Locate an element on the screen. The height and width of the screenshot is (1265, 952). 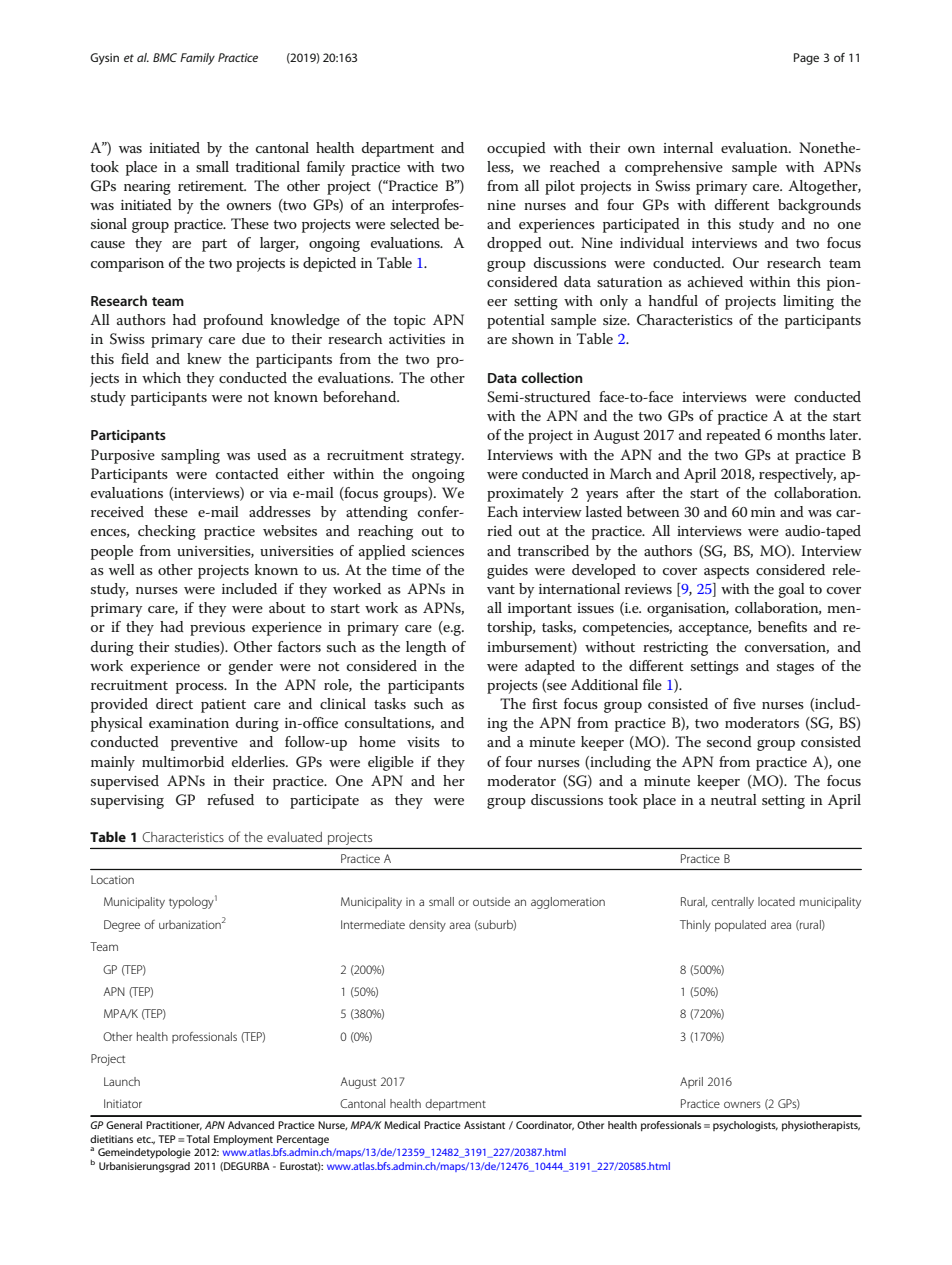
limiting is located at coordinates (808, 302).
